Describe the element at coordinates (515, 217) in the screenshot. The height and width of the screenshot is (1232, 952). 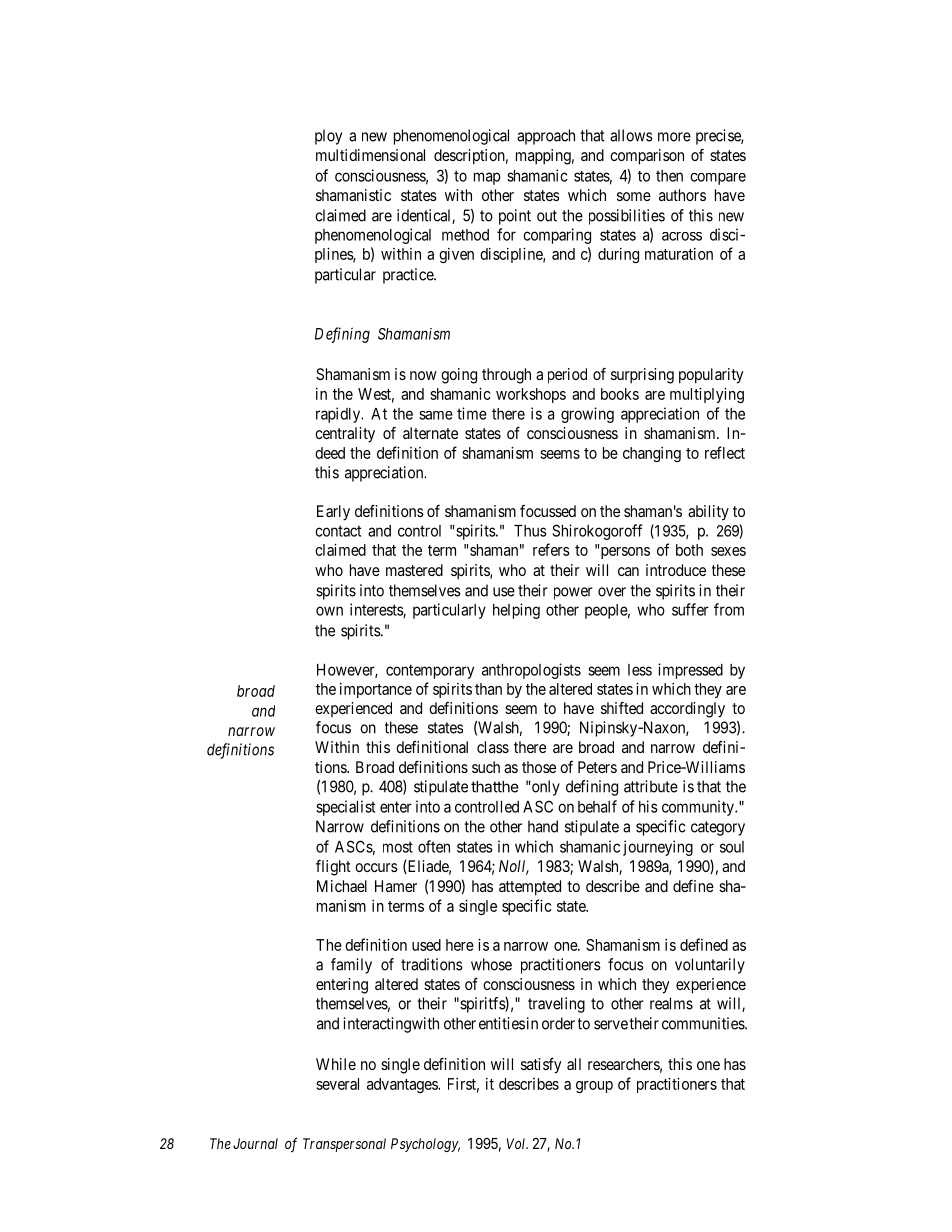
I see `point` at that location.
